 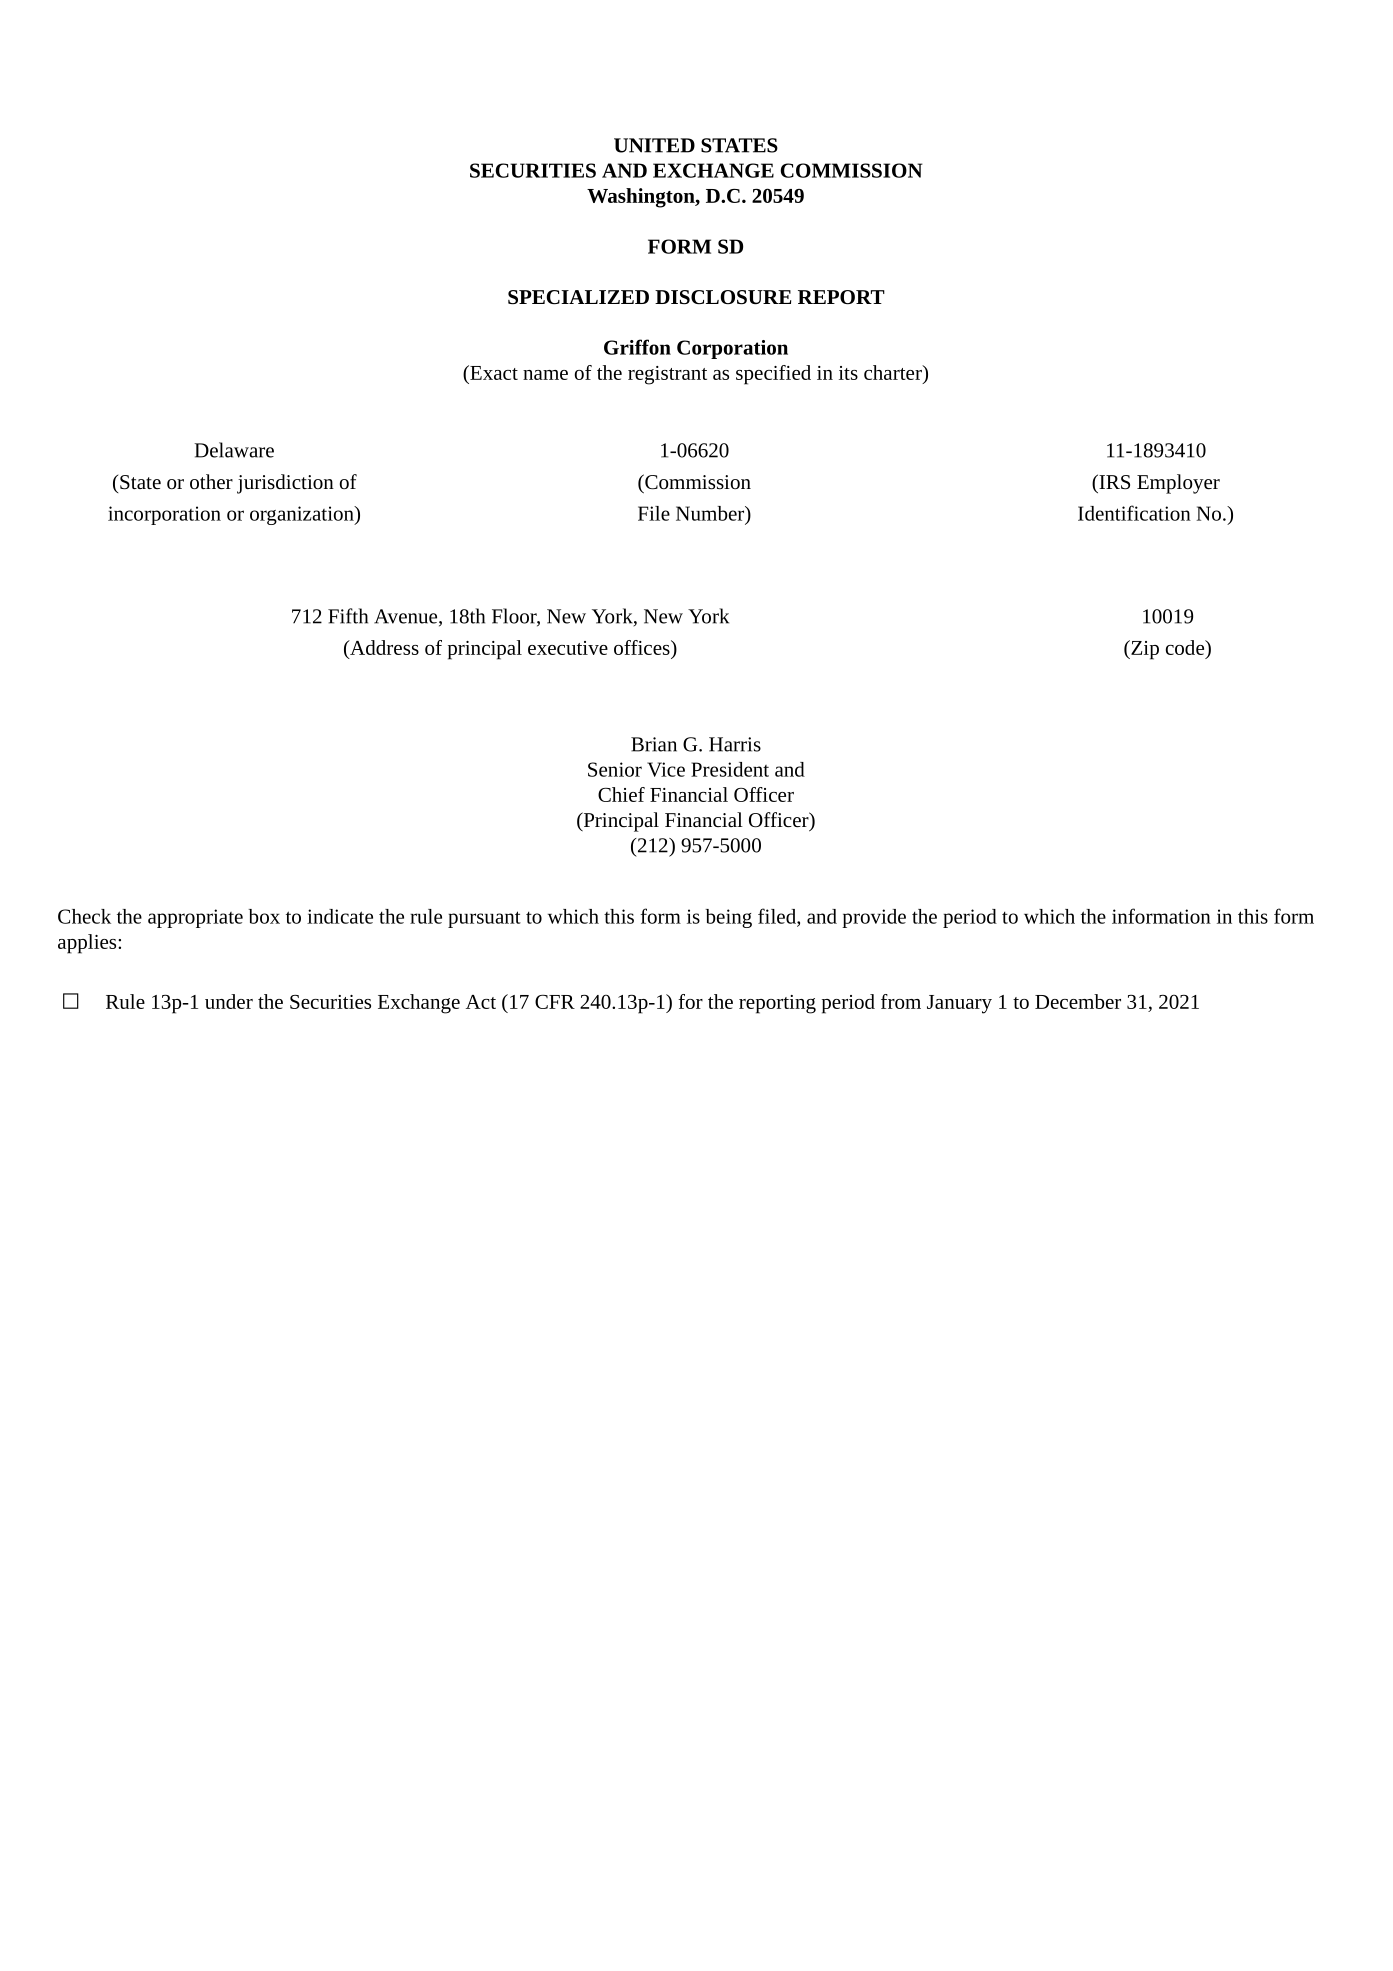 What do you see at coordinates (1113, 481) in the image?
I see `IRS` at bounding box center [1113, 481].
